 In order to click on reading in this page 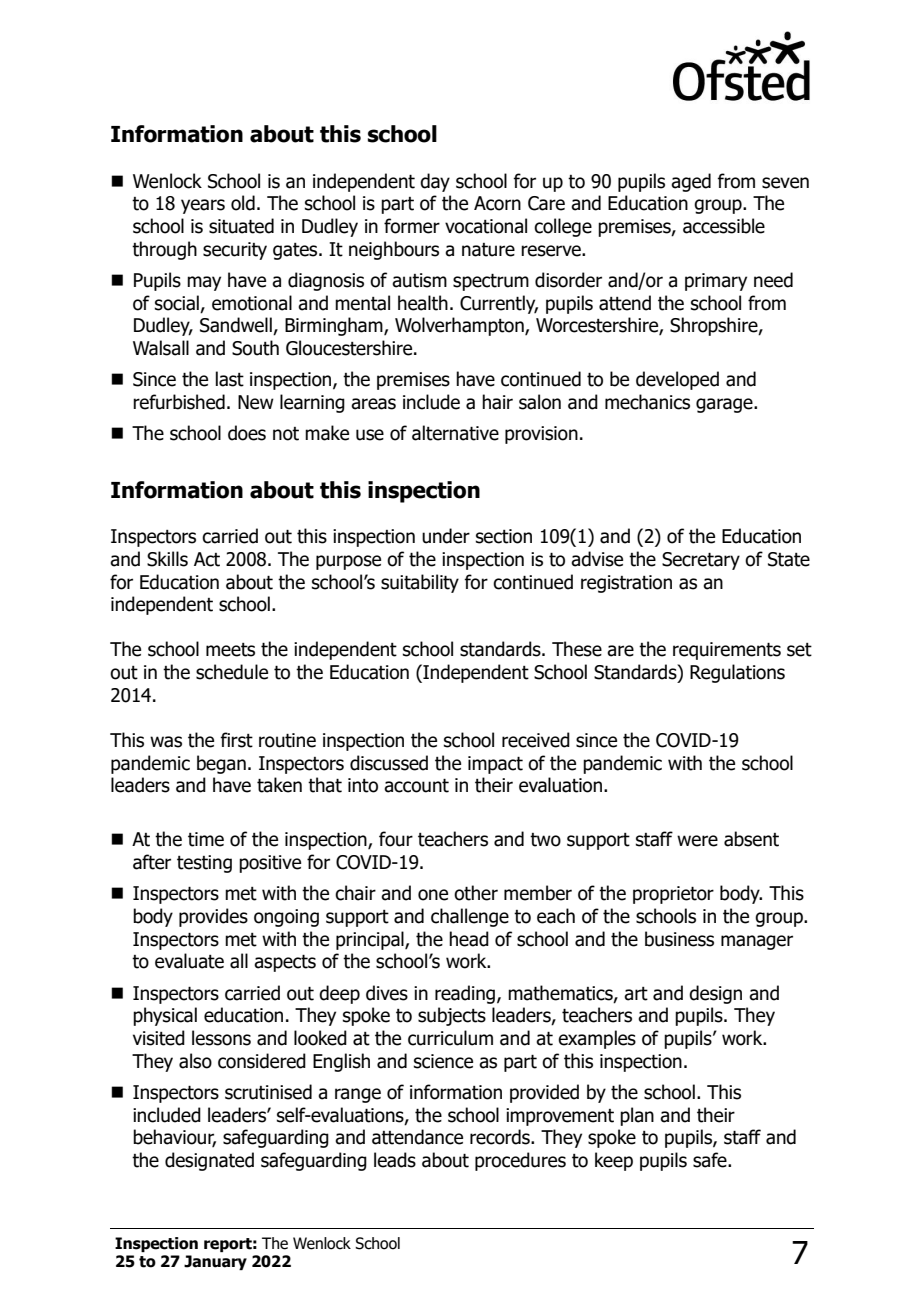, I will do `click(465, 994)`.
